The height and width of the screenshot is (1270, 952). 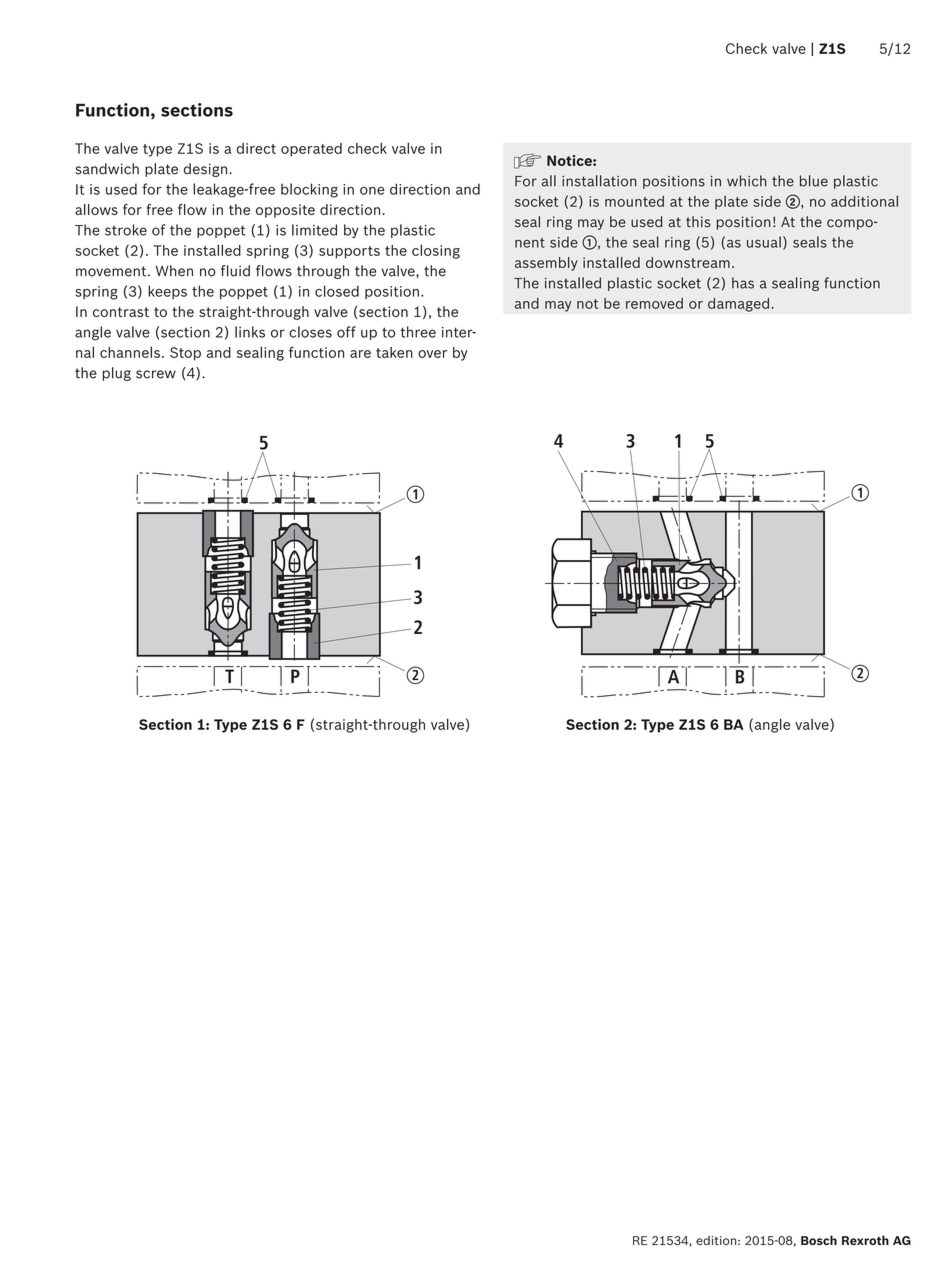 What do you see at coordinates (156, 374) in the screenshot?
I see `screw` at bounding box center [156, 374].
